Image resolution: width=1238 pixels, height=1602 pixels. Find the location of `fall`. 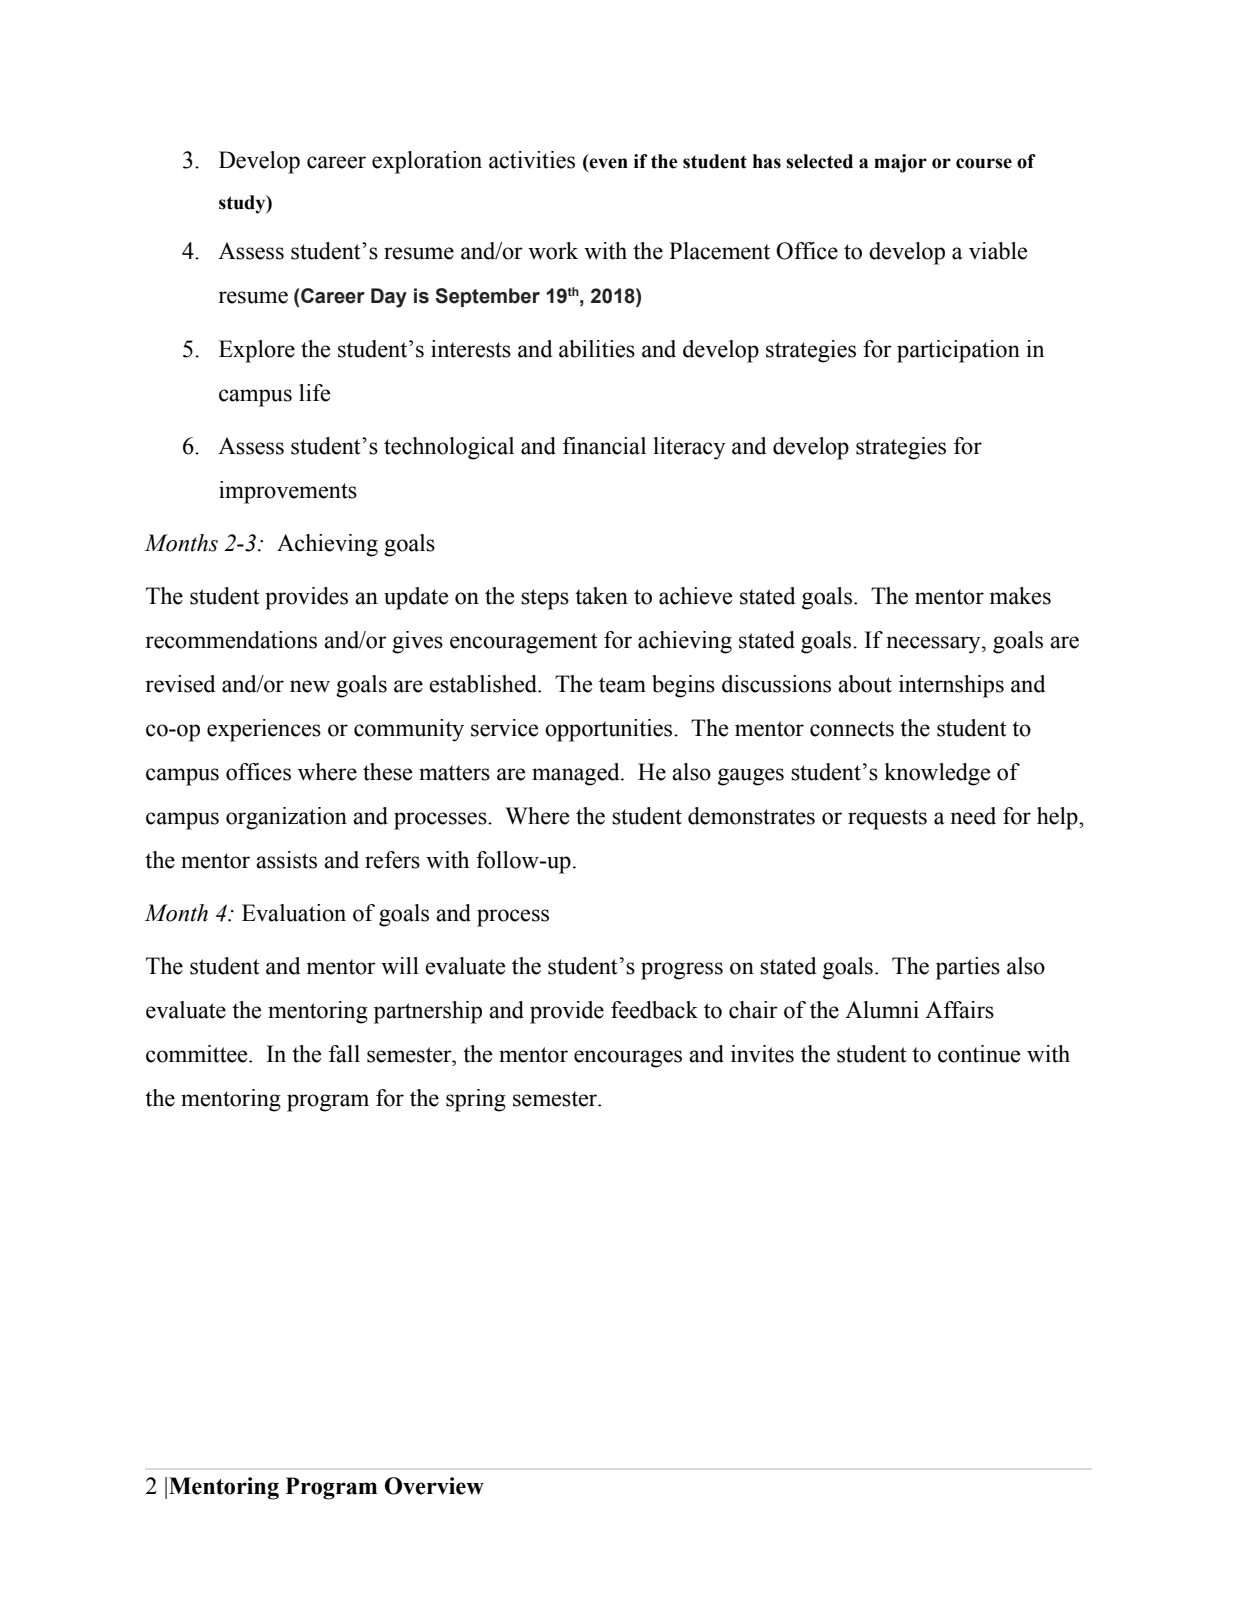

fall is located at coordinates (344, 1054).
